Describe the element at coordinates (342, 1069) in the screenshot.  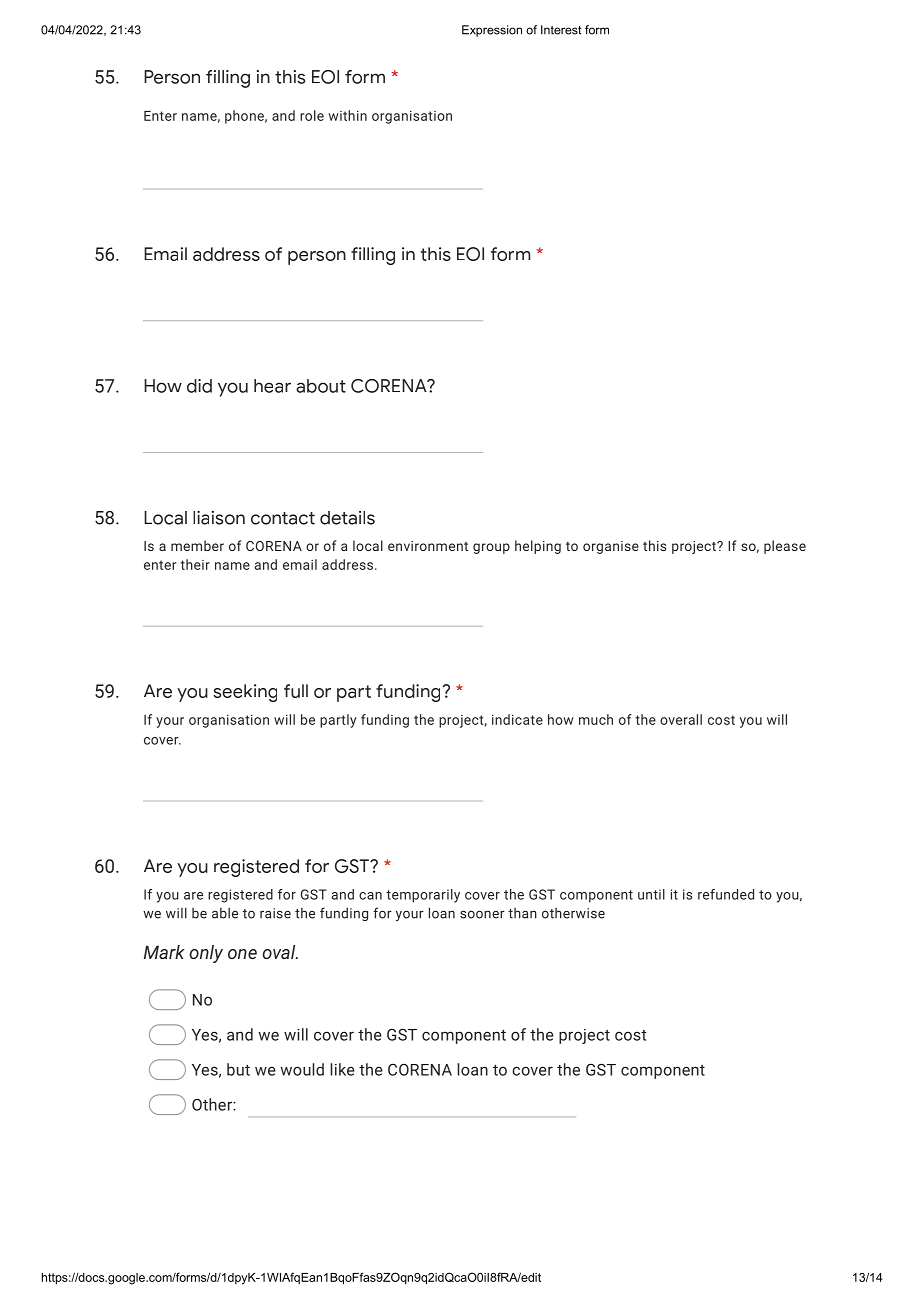
I see `like` at that location.
